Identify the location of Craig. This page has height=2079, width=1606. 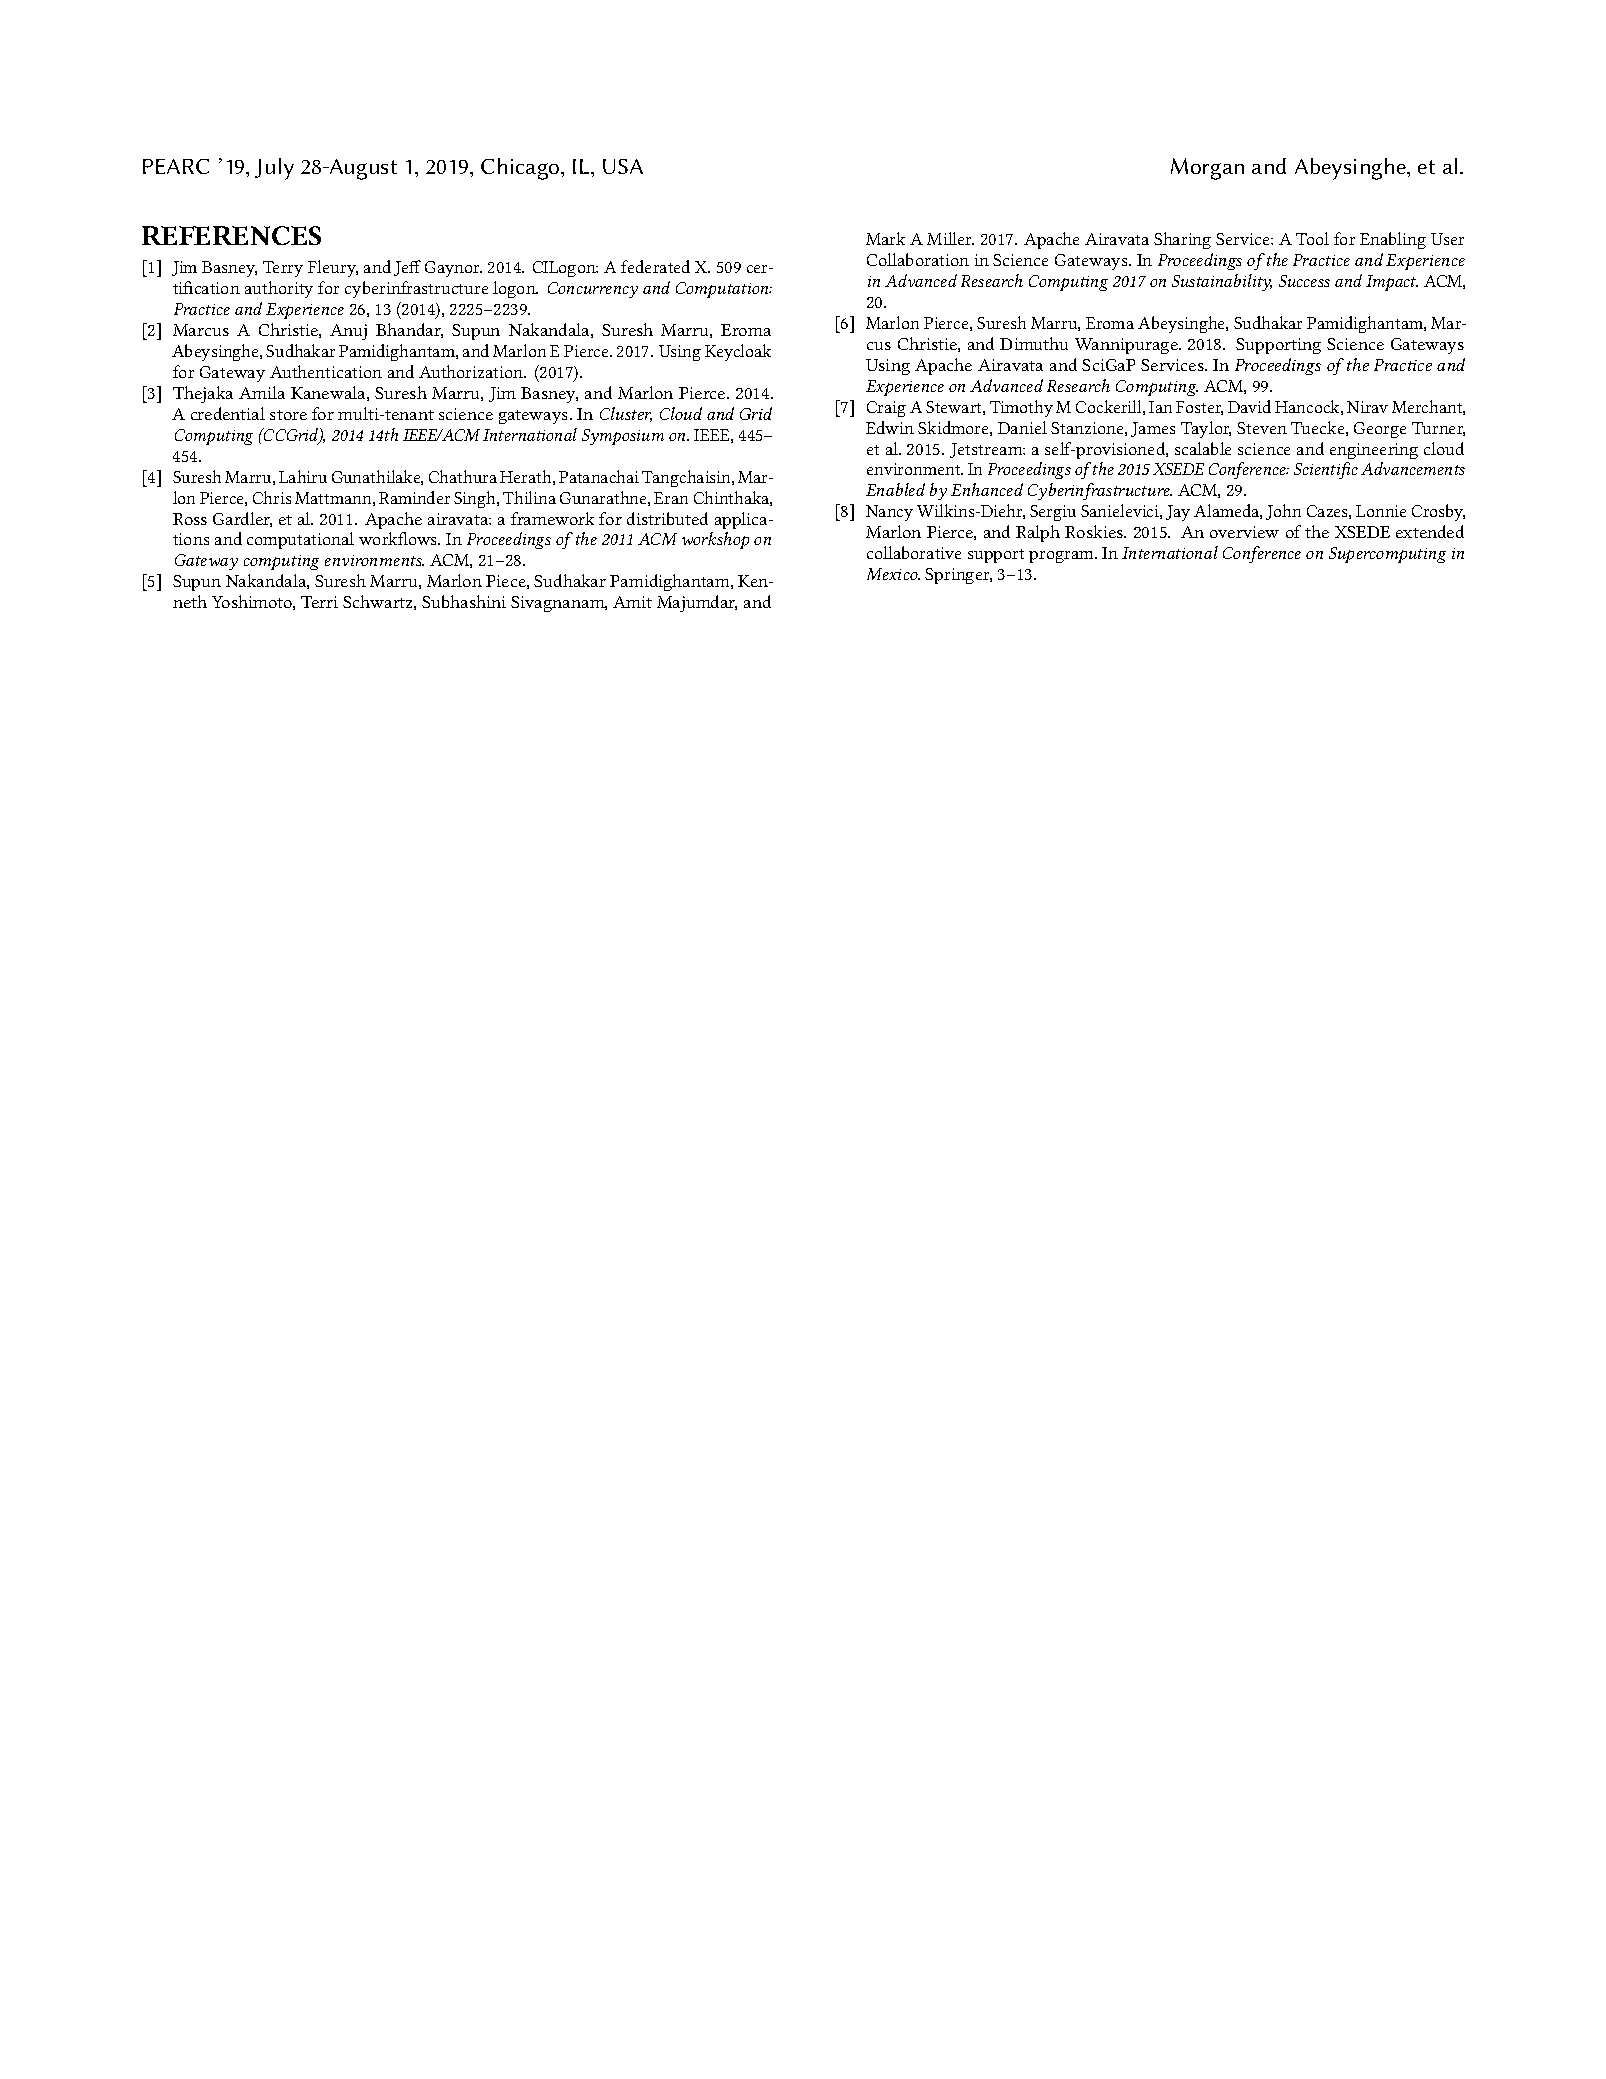
(886, 409).
